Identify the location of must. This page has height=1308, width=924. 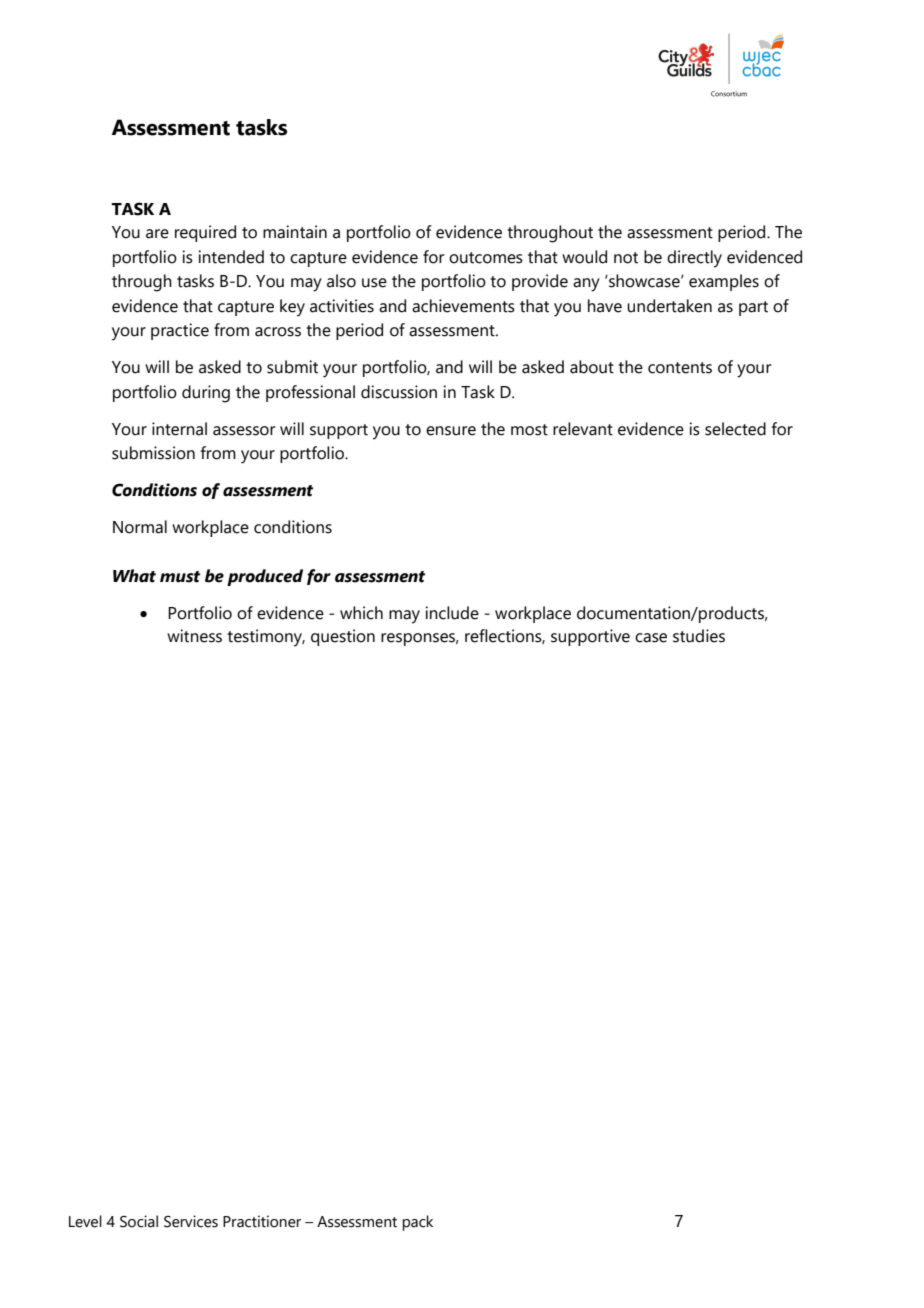
(180, 577).
